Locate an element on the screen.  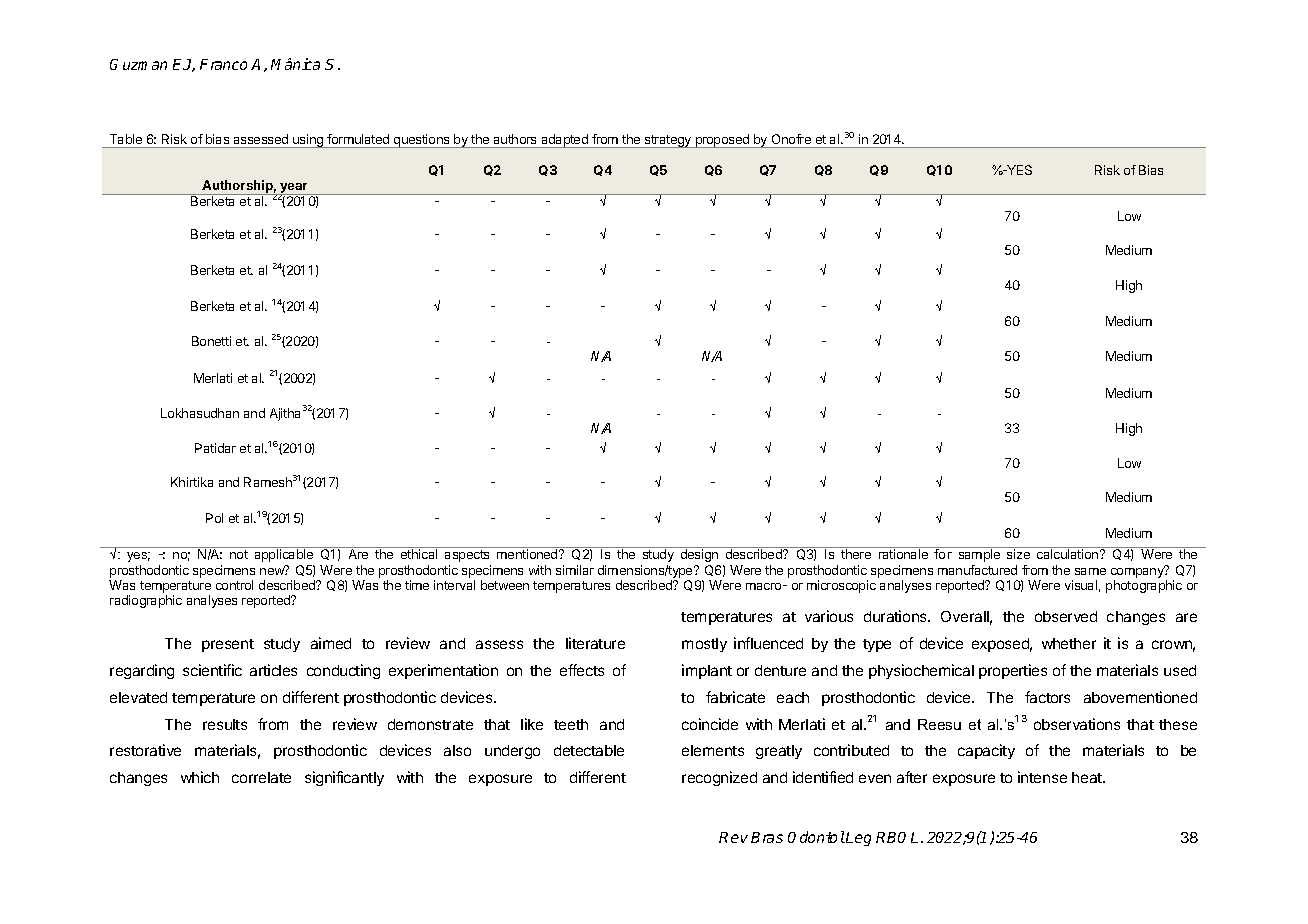
correlate is located at coordinates (261, 777).
